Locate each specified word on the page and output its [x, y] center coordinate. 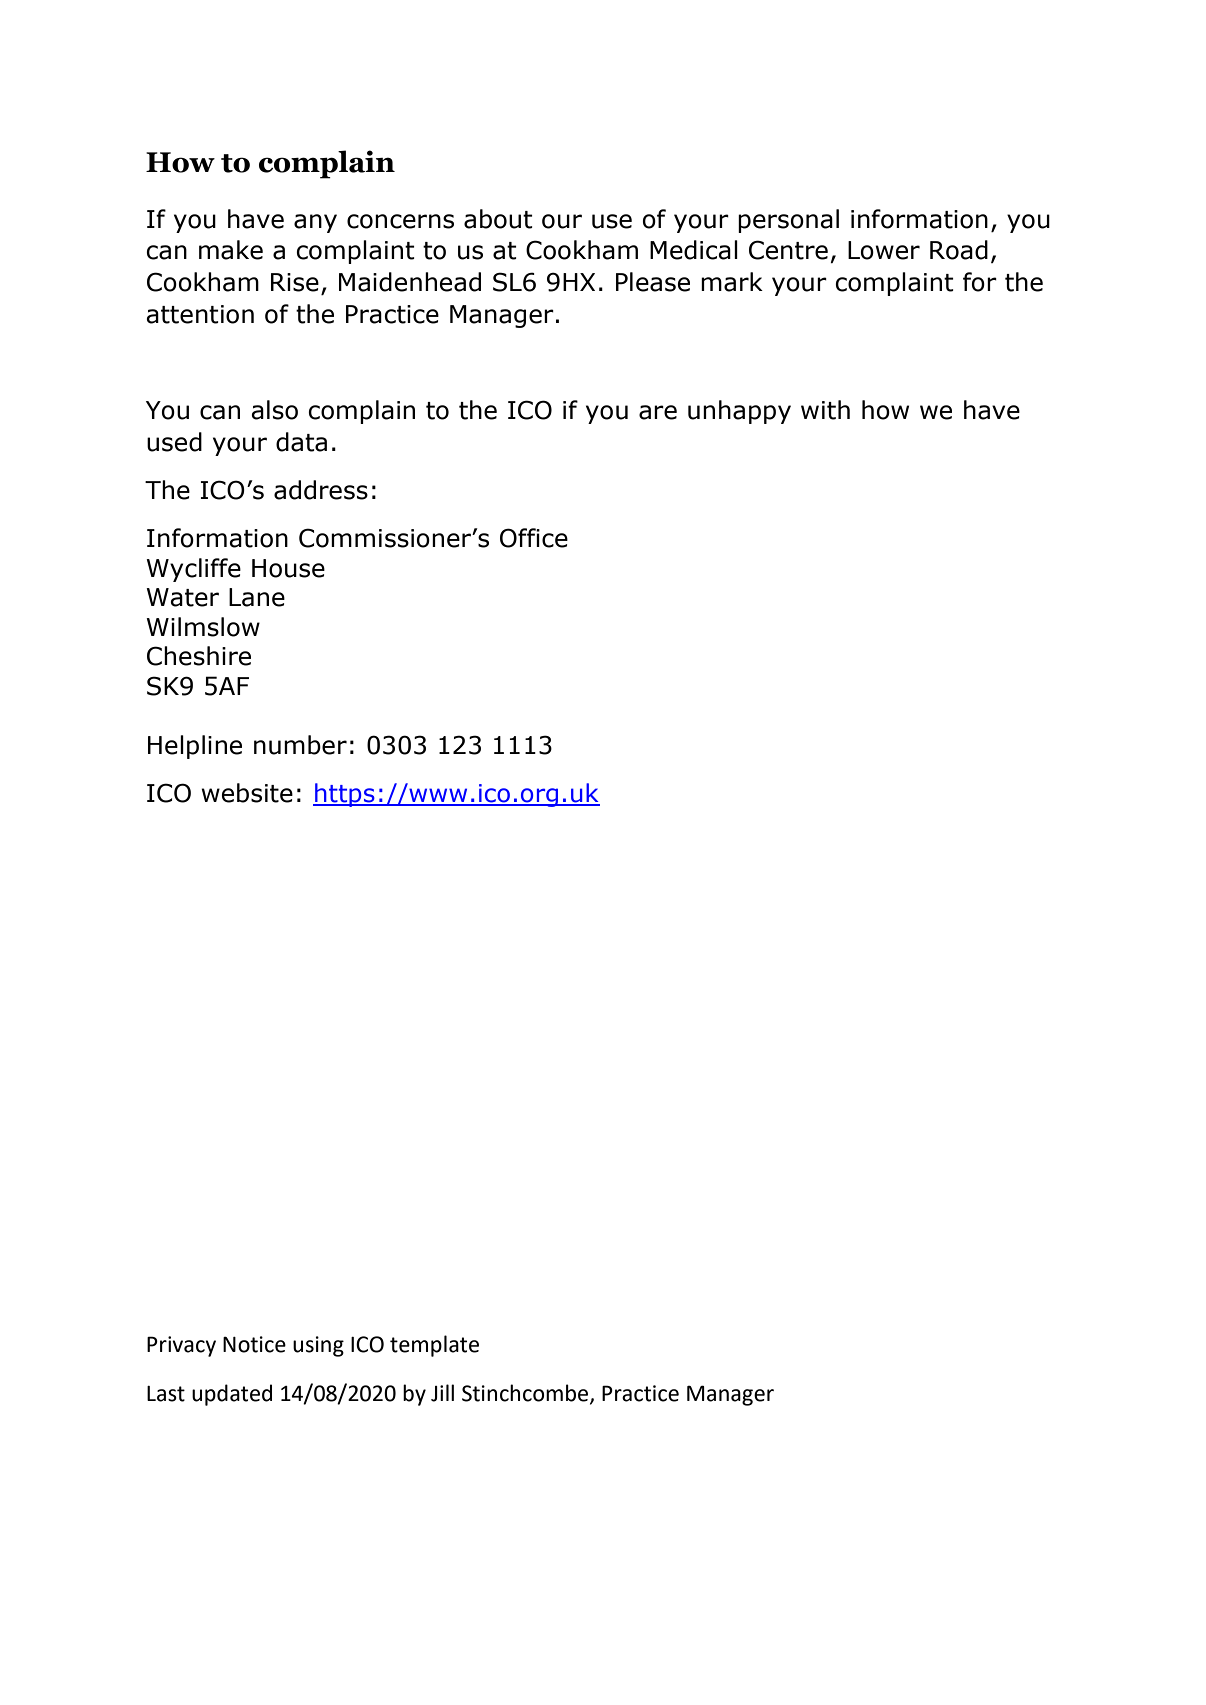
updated [232, 1395]
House [288, 568]
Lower [884, 250]
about [498, 219]
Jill [442, 1393]
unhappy [739, 412]
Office [534, 538]
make [231, 250]
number [300, 745]
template [434, 1346]
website [247, 793]
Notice [254, 1344]
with [825, 410]
